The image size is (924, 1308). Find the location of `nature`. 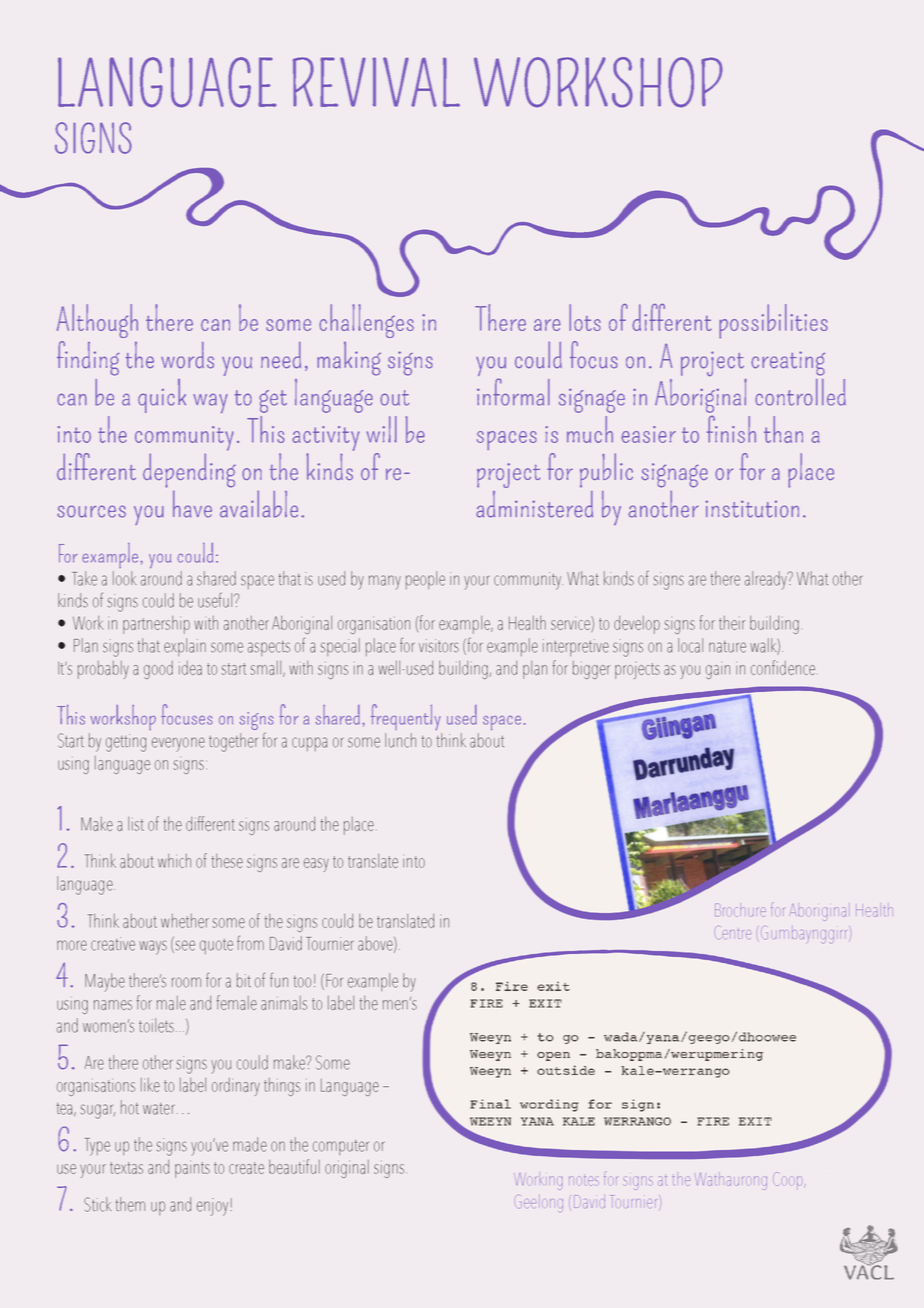

nature is located at coordinates (727, 647).
